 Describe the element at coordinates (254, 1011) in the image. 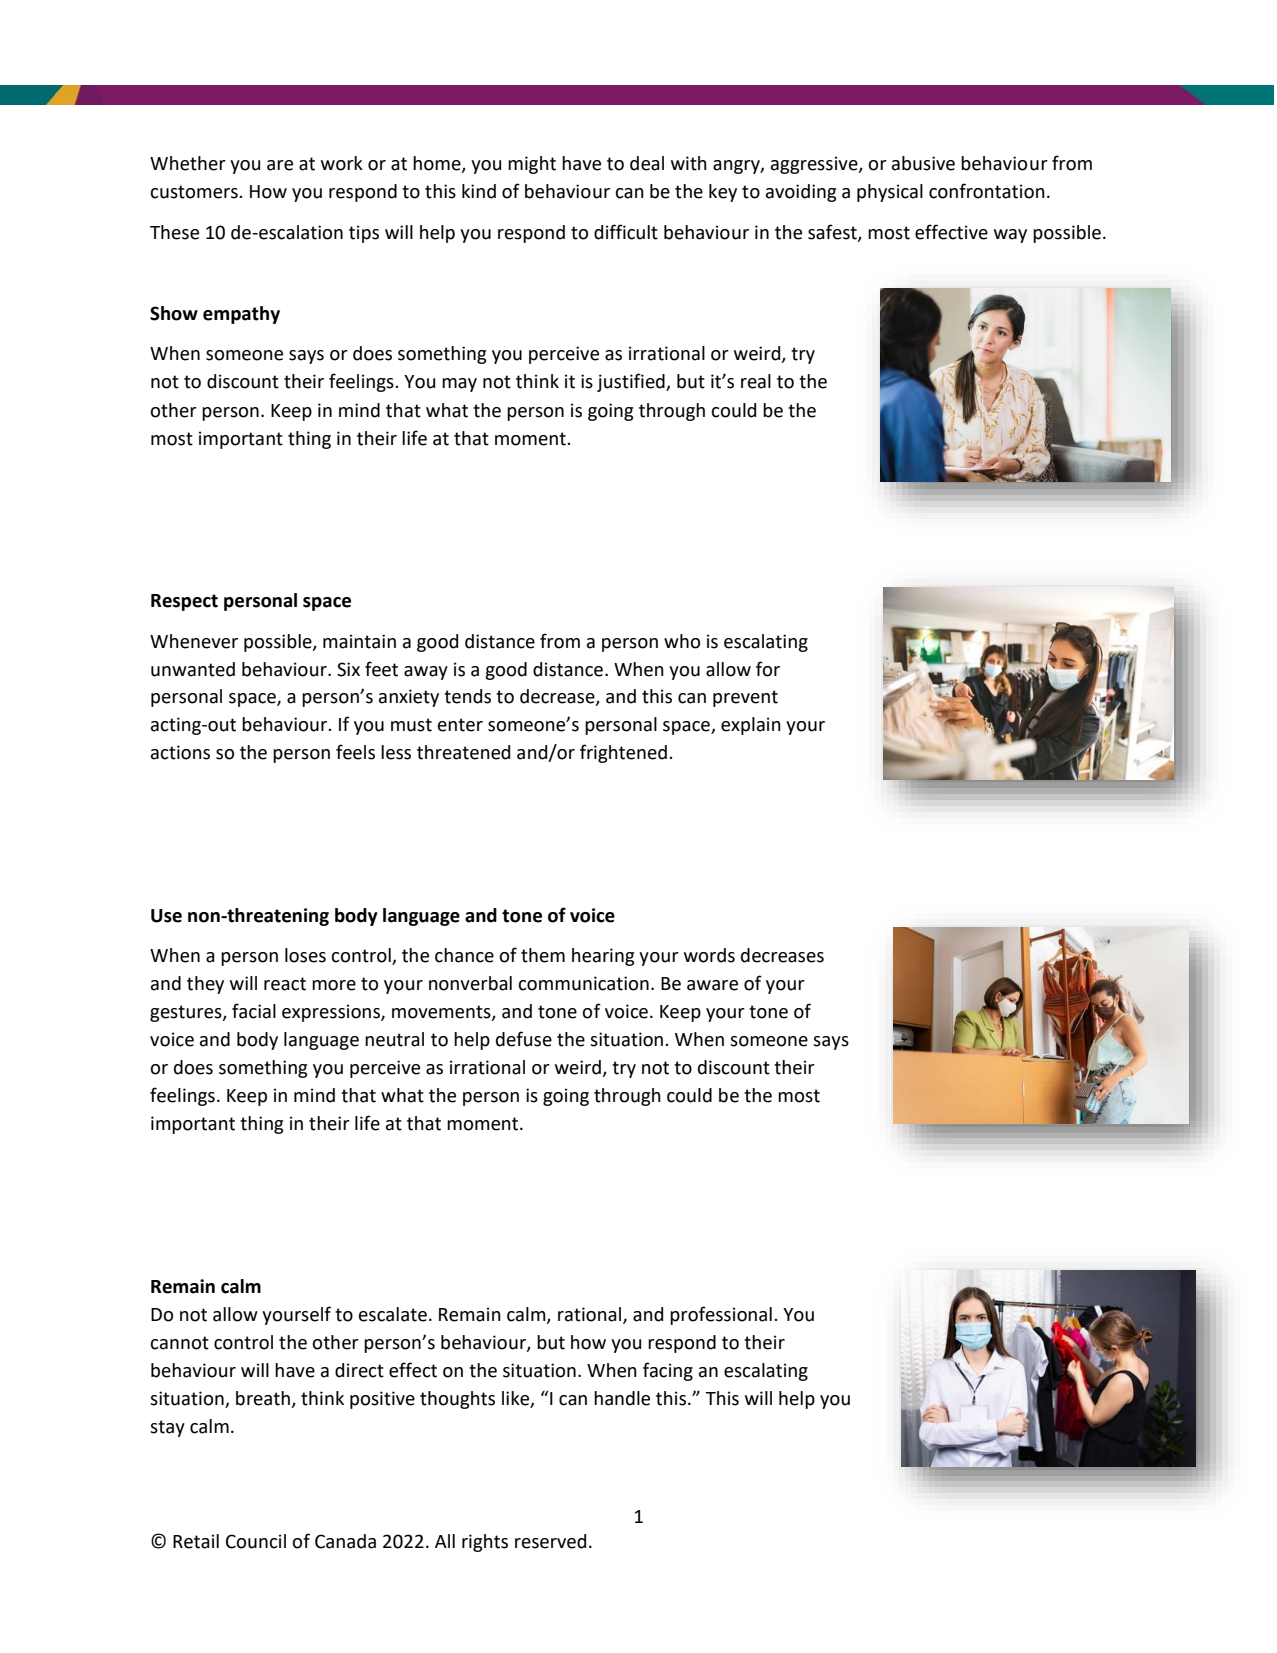

I see `facial` at that location.
